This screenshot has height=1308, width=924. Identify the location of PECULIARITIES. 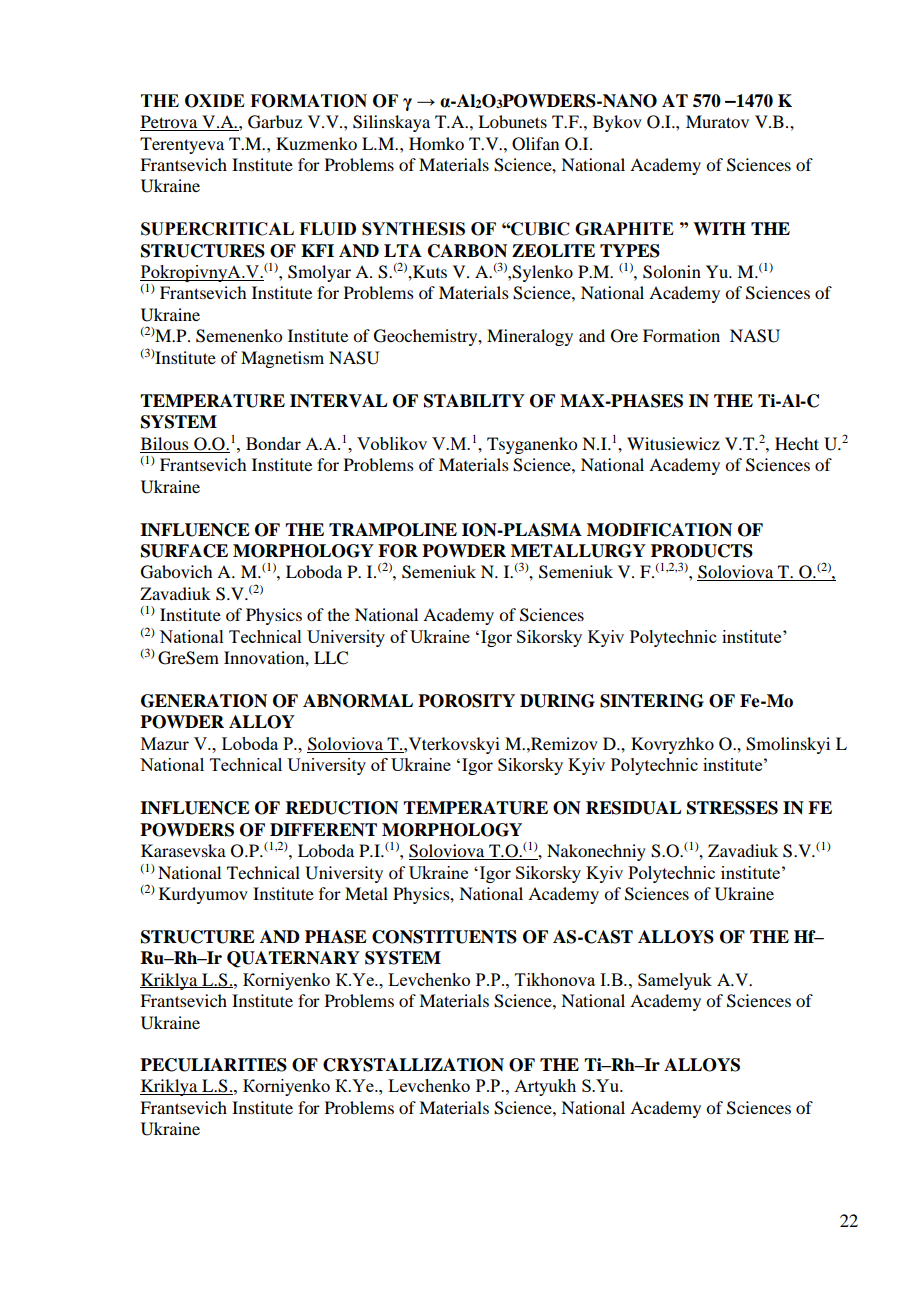
(213, 1065).
